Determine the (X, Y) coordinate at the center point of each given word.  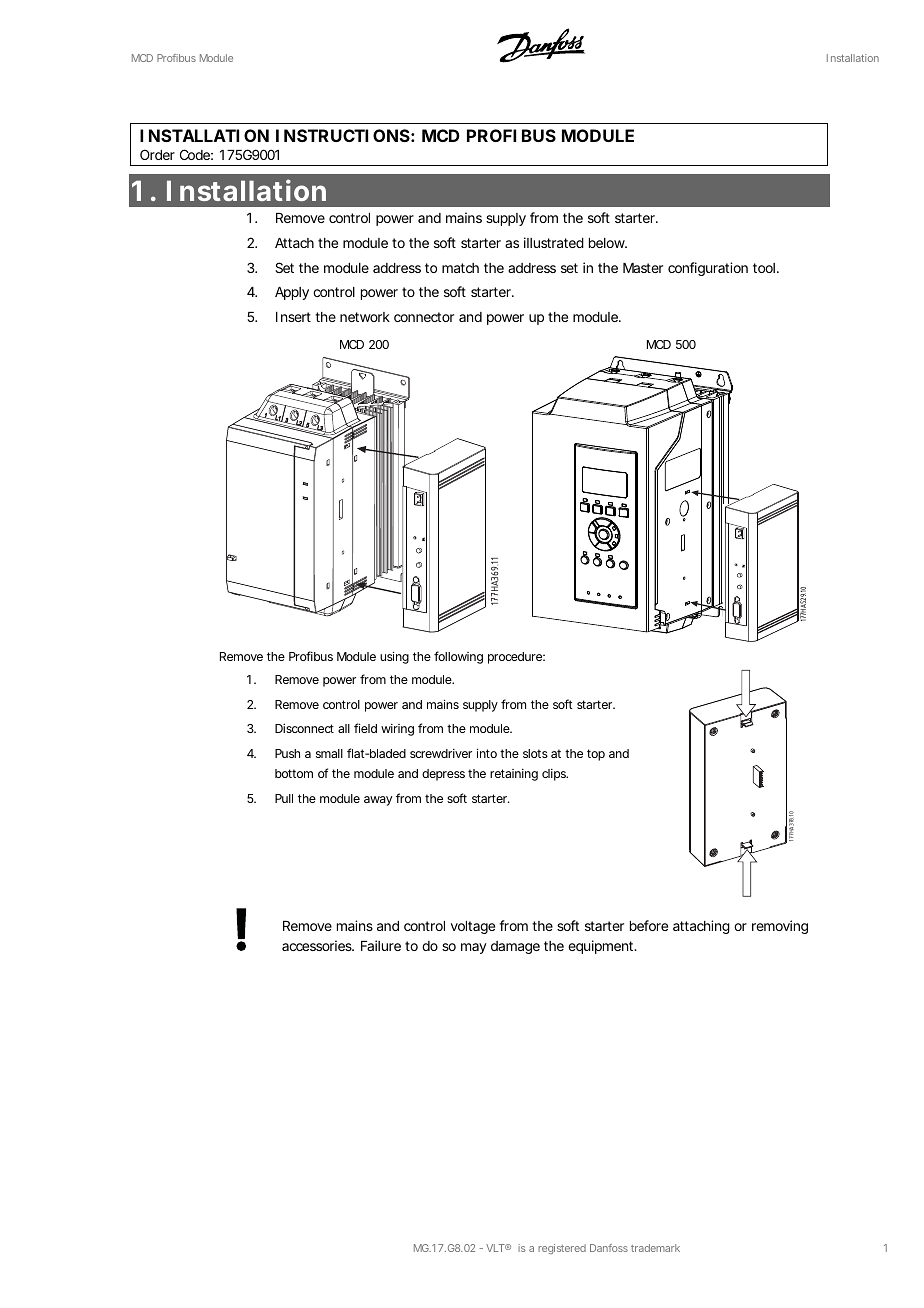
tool (764, 268)
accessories (318, 945)
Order (157, 154)
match (460, 268)
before (649, 925)
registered (562, 1249)
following (458, 657)
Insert (293, 317)
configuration (708, 269)
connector (424, 317)
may (474, 948)
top (596, 755)
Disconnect (304, 728)
